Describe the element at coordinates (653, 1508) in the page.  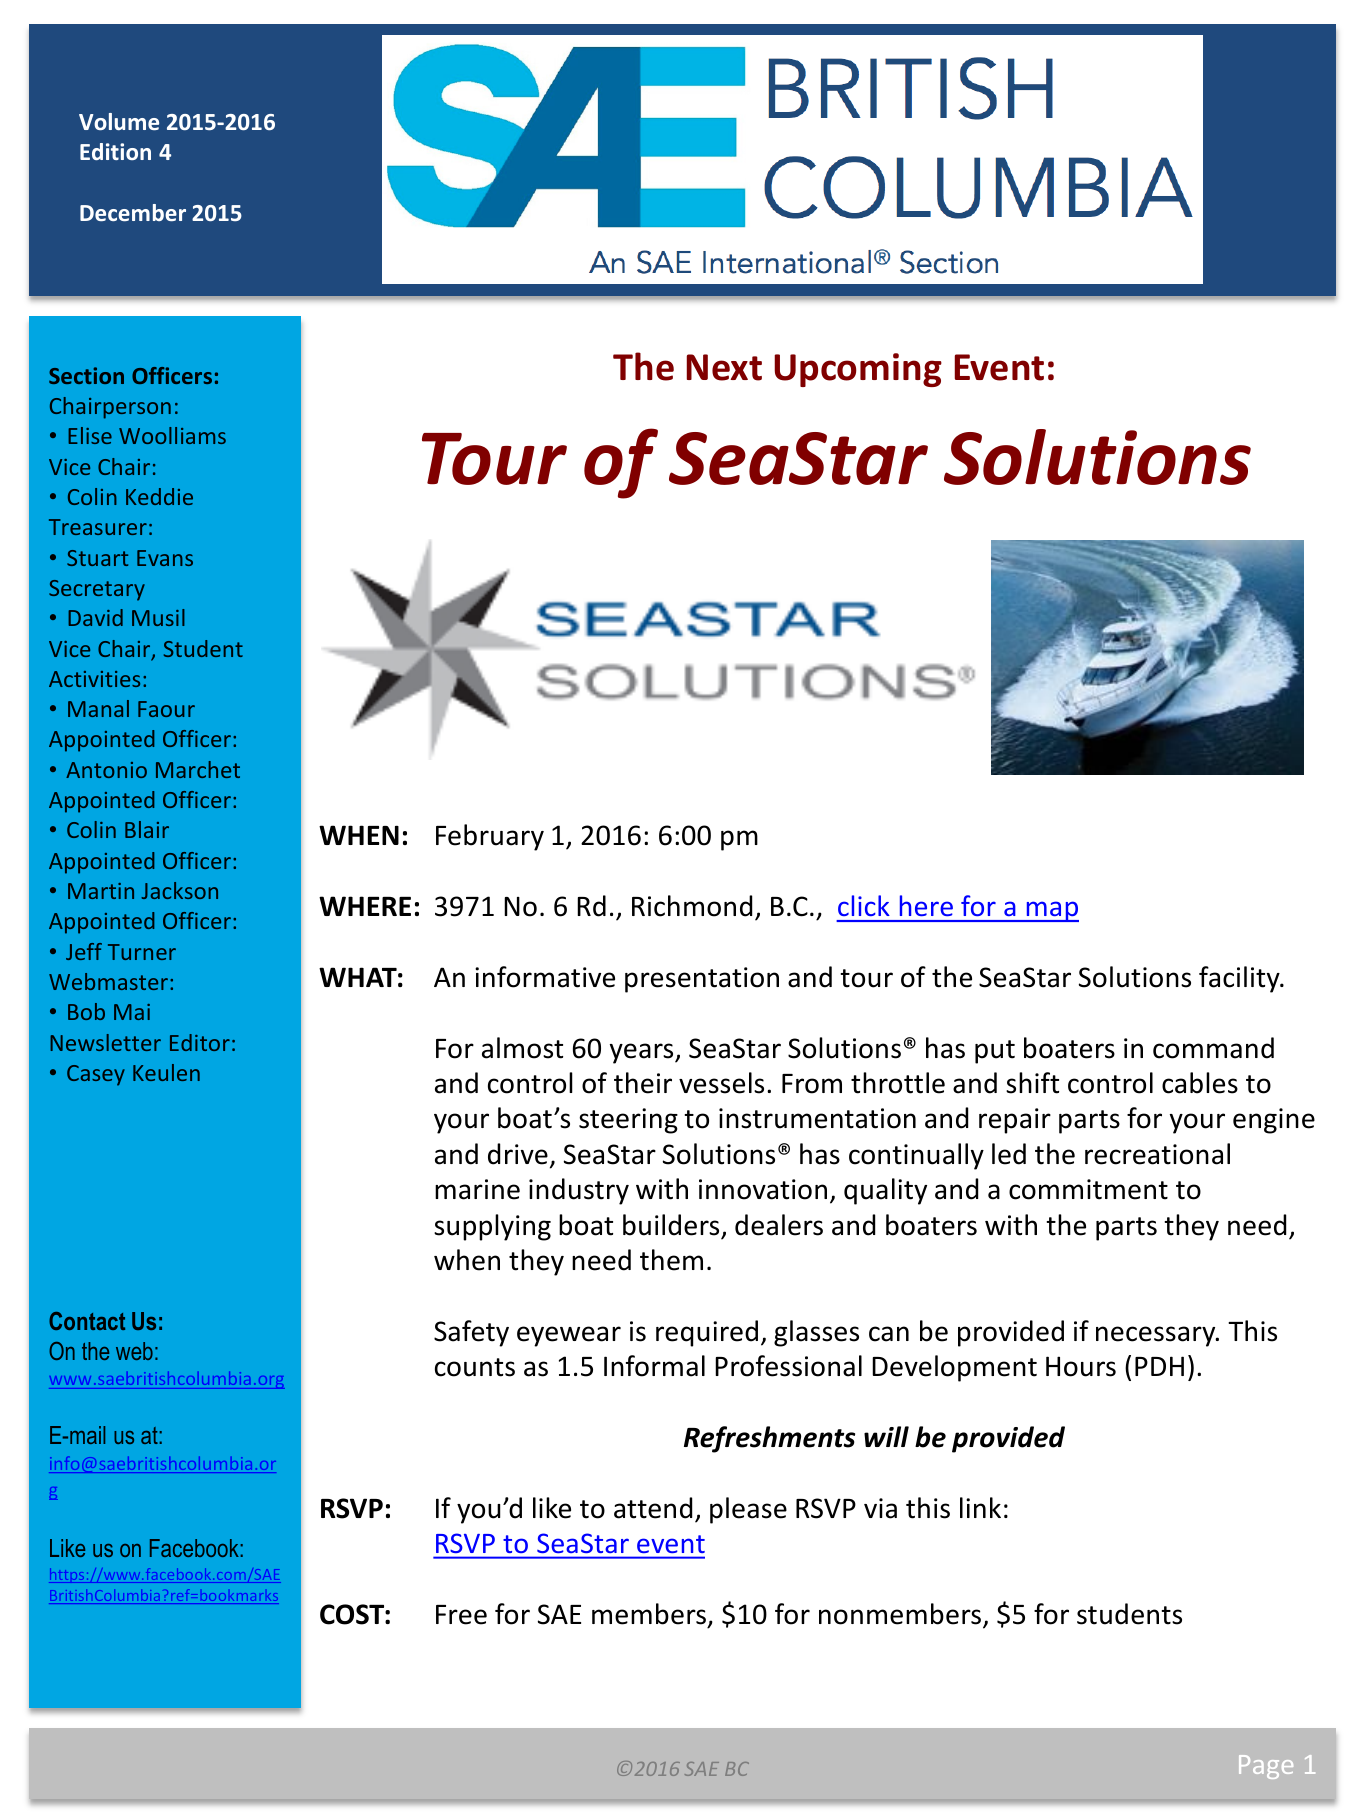
I see `attend` at that location.
